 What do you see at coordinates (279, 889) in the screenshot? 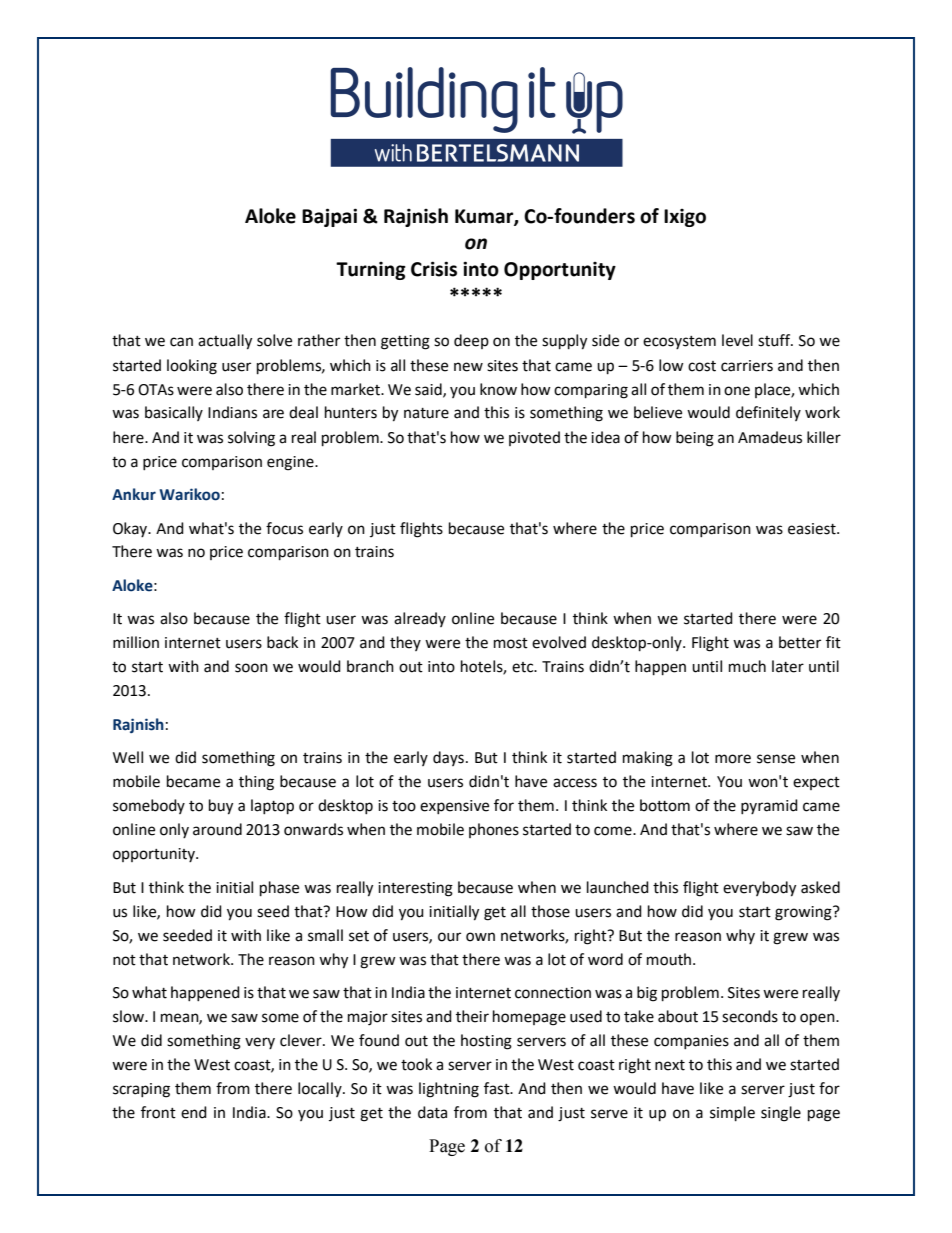
I see `phase` at bounding box center [279, 889].
